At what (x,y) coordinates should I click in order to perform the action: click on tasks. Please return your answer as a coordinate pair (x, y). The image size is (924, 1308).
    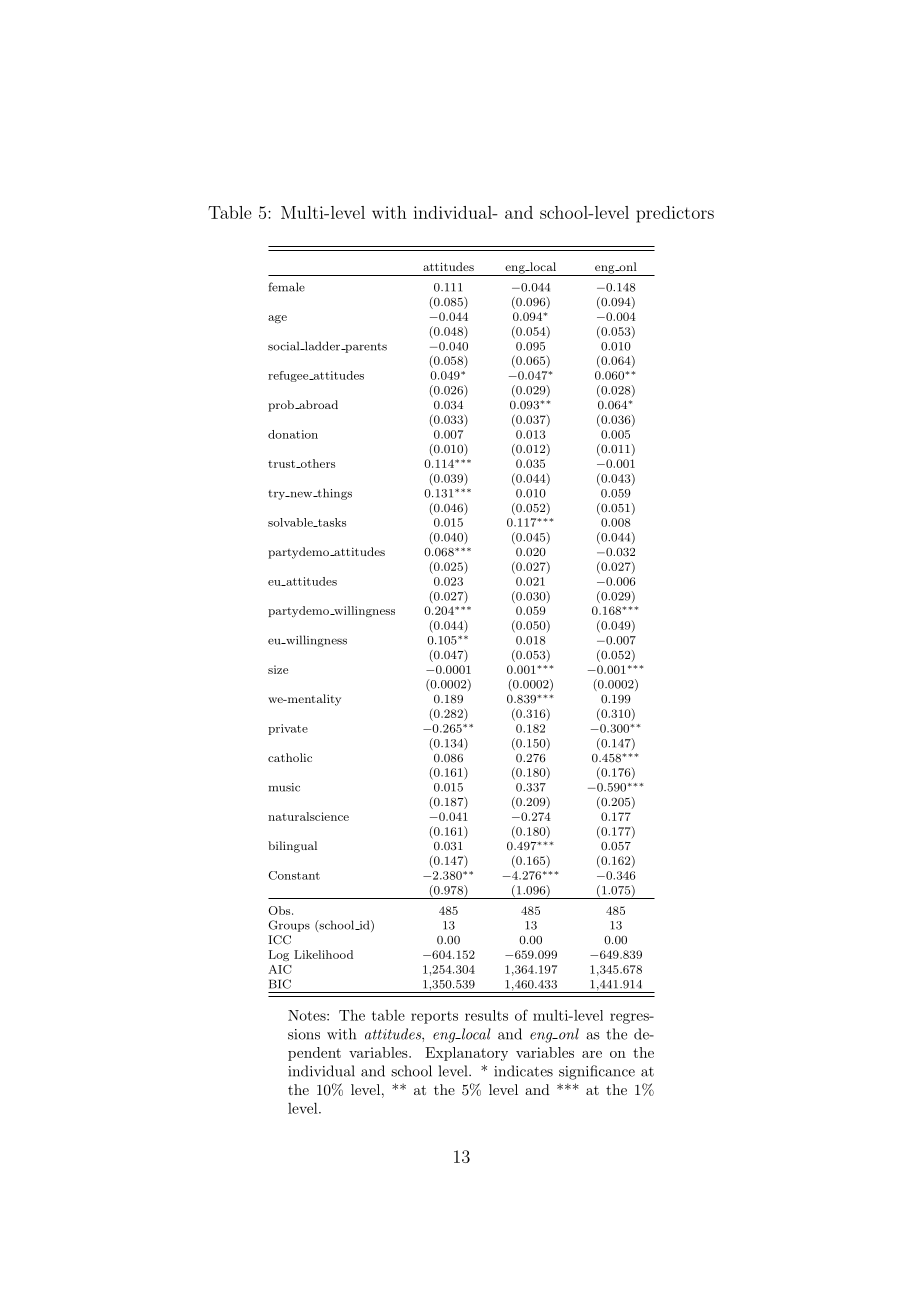
    Looking at the image, I should click on (331, 522).
